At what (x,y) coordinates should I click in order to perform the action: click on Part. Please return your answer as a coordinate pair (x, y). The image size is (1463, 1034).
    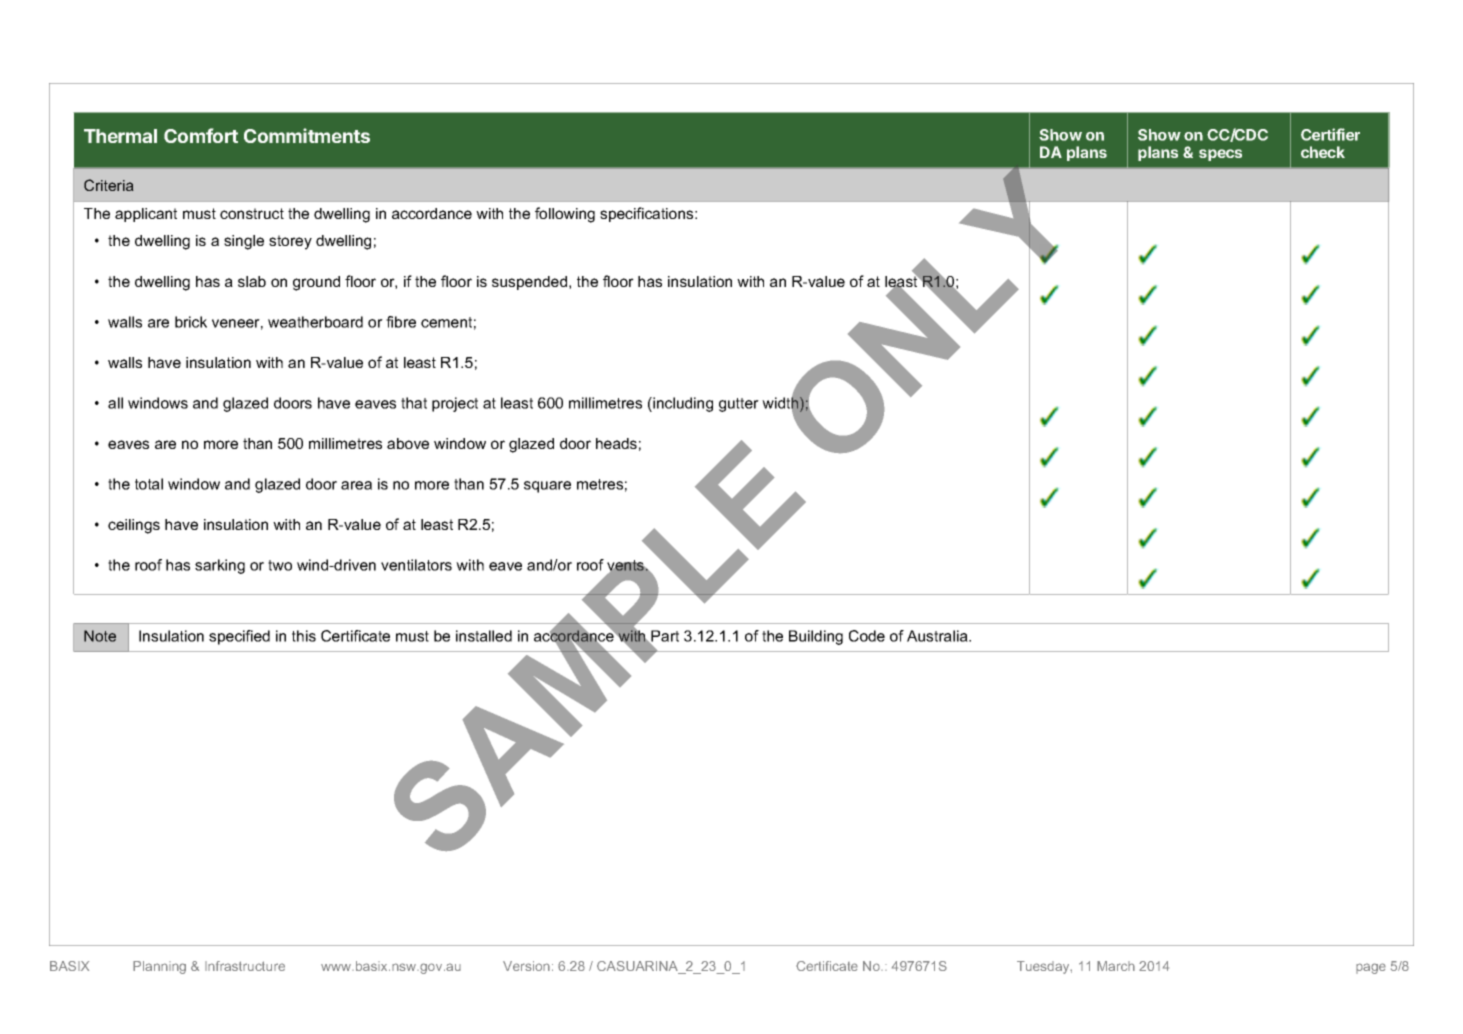
    Looking at the image, I should click on (664, 637).
